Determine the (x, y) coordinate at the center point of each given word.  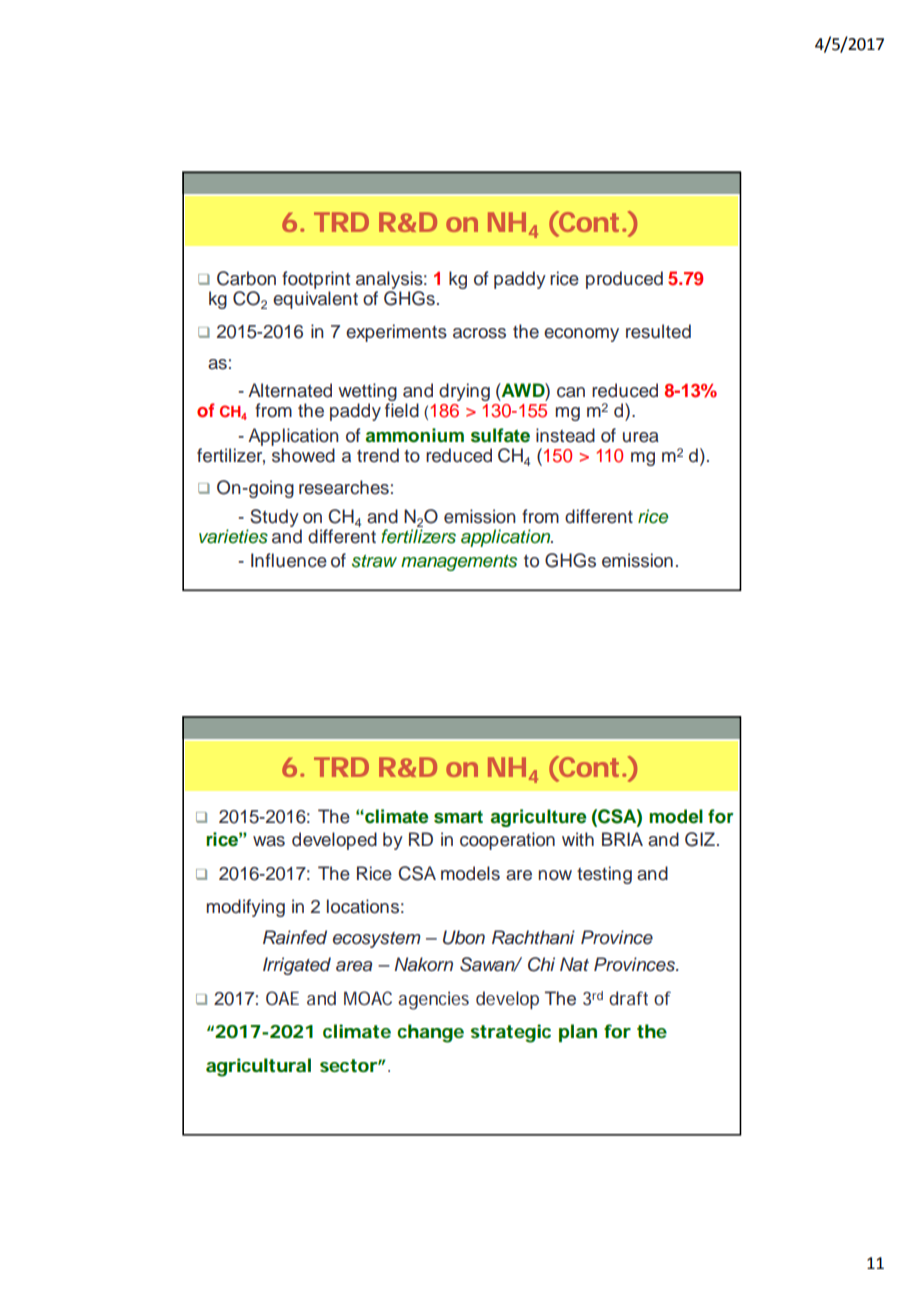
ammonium (415, 435)
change (430, 1033)
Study (274, 518)
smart (458, 817)
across (479, 333)
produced (624, 280)
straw (374, 561)
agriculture (538, 818)
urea (641, 437)
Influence (289, 560)
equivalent (315, 300)
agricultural (258, 1067)
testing (604, 875)
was (269, 841)
